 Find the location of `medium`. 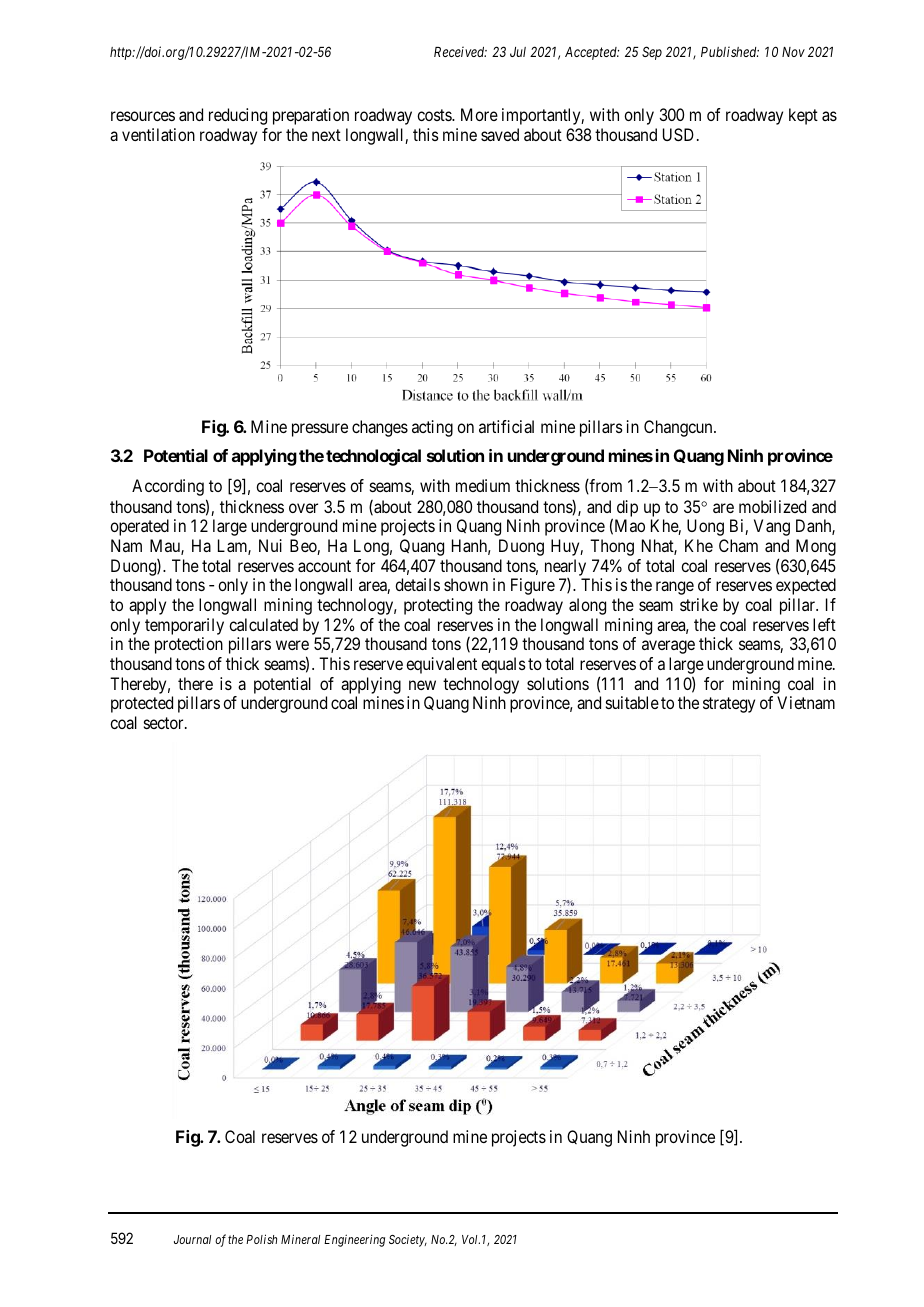

medium is located at coordinates (483, 485).
